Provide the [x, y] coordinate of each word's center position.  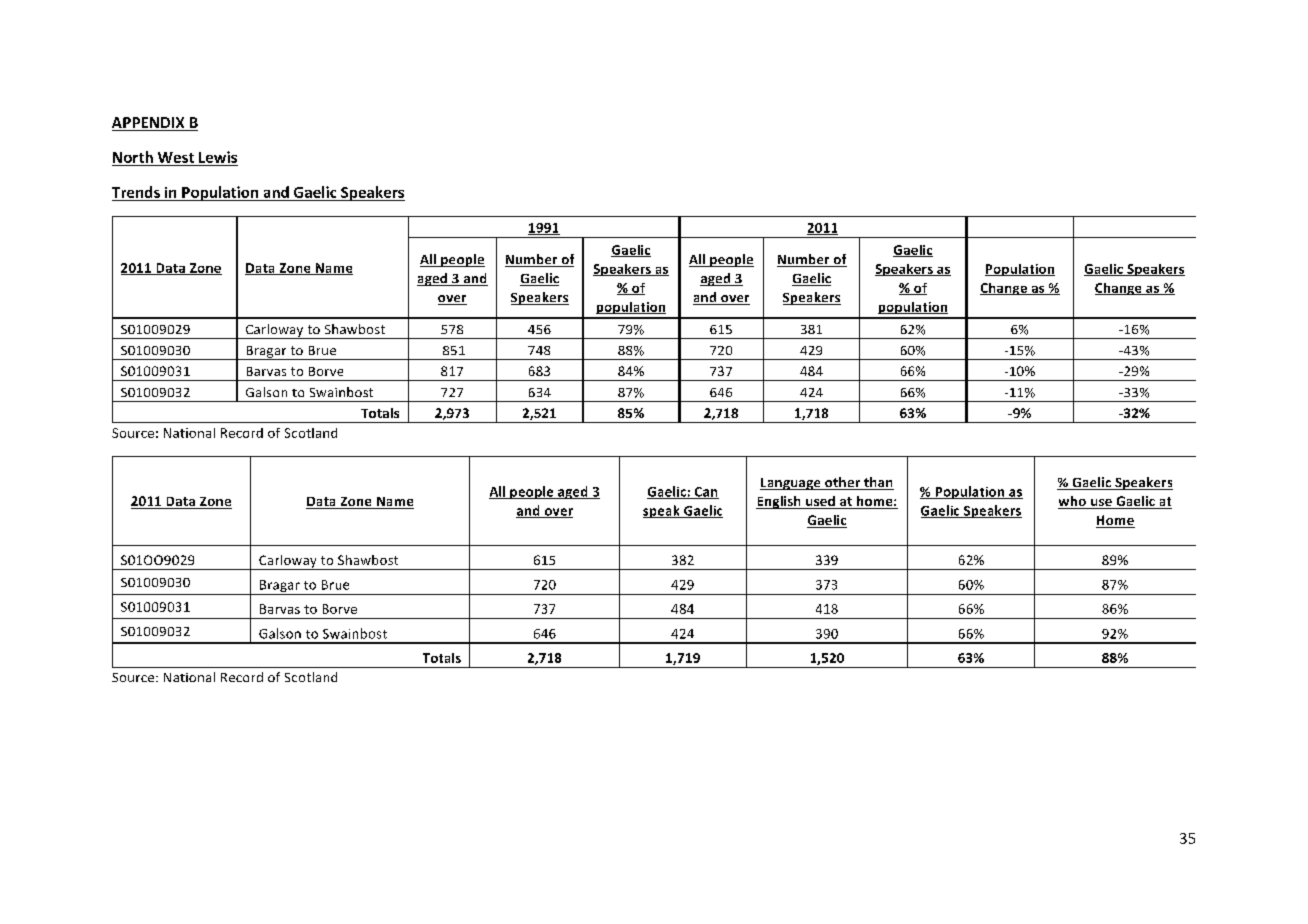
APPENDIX [148, 122]
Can [705, 493]
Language [791, 484]
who [1073, 502]
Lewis [218, 157]
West [176, 157]
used [820, 502]
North [133, 157]
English [779, 502]
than [878, 483]
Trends [136, 192]
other [843, 483]
